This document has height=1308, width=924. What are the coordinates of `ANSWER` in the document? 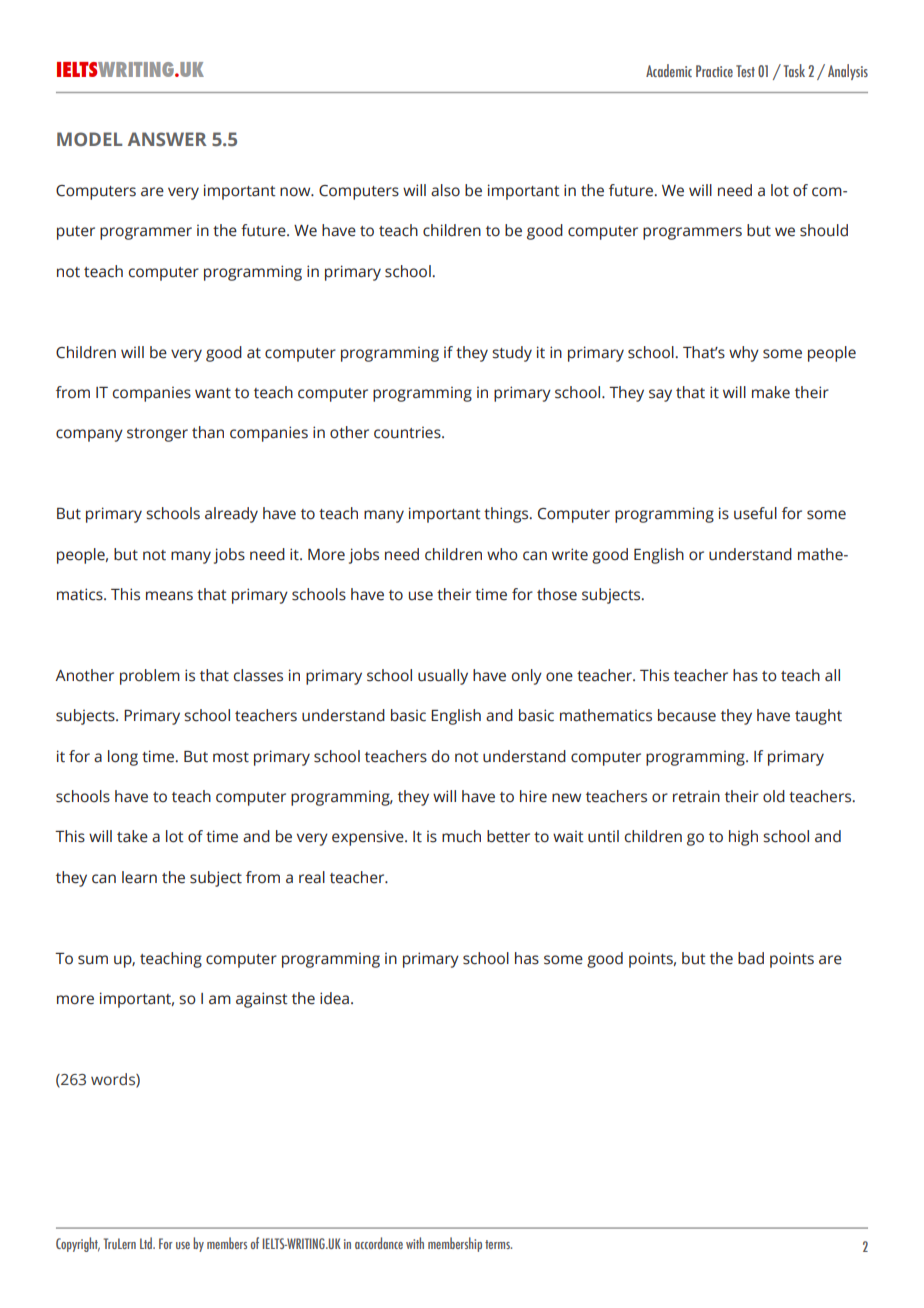 It's located at (167, 139).
